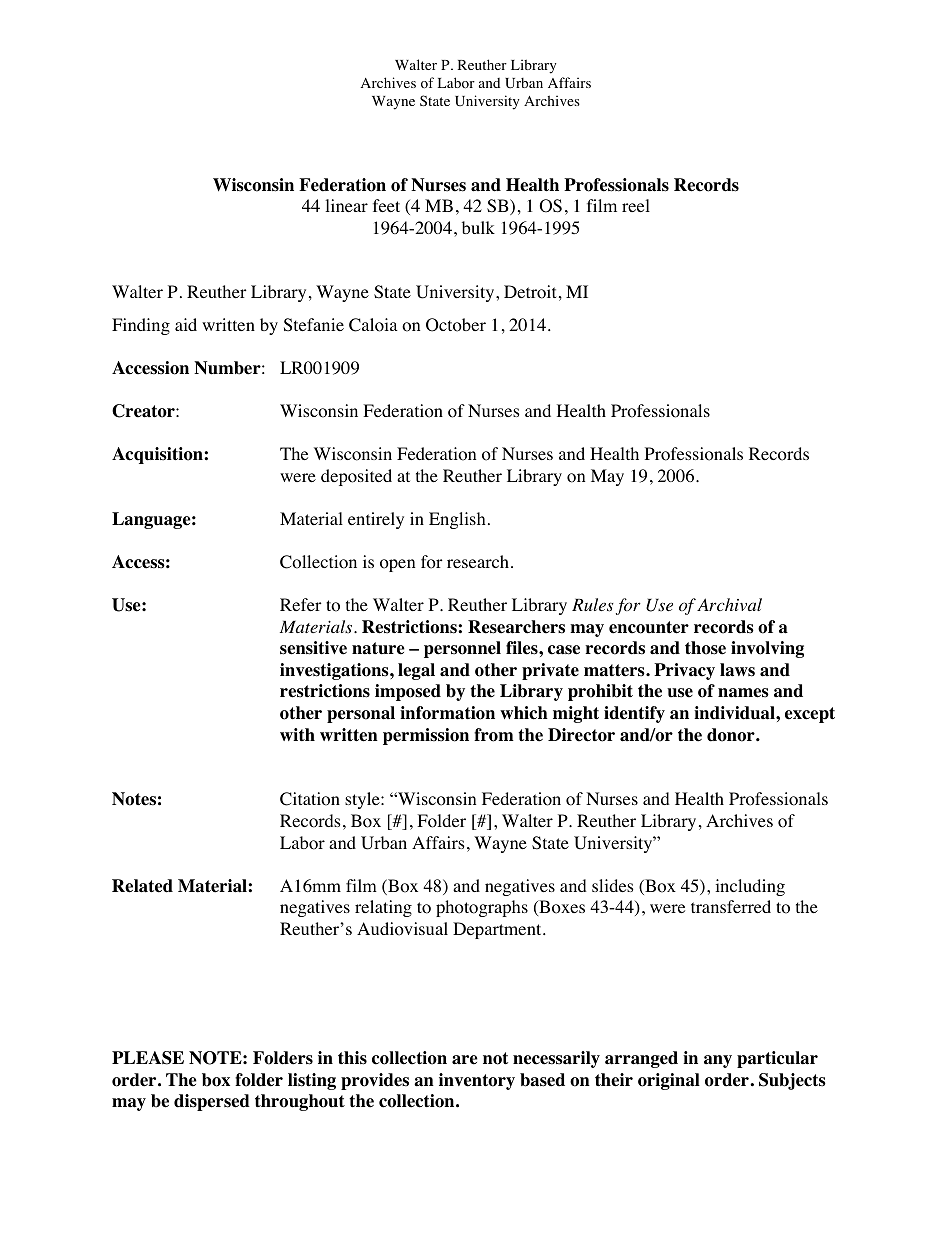 The height and width of the screenshot is (1233, 952). What do you see at coordinates (456, 325) in the screenshot?
I see `October` at bounding box center [456, 325].
